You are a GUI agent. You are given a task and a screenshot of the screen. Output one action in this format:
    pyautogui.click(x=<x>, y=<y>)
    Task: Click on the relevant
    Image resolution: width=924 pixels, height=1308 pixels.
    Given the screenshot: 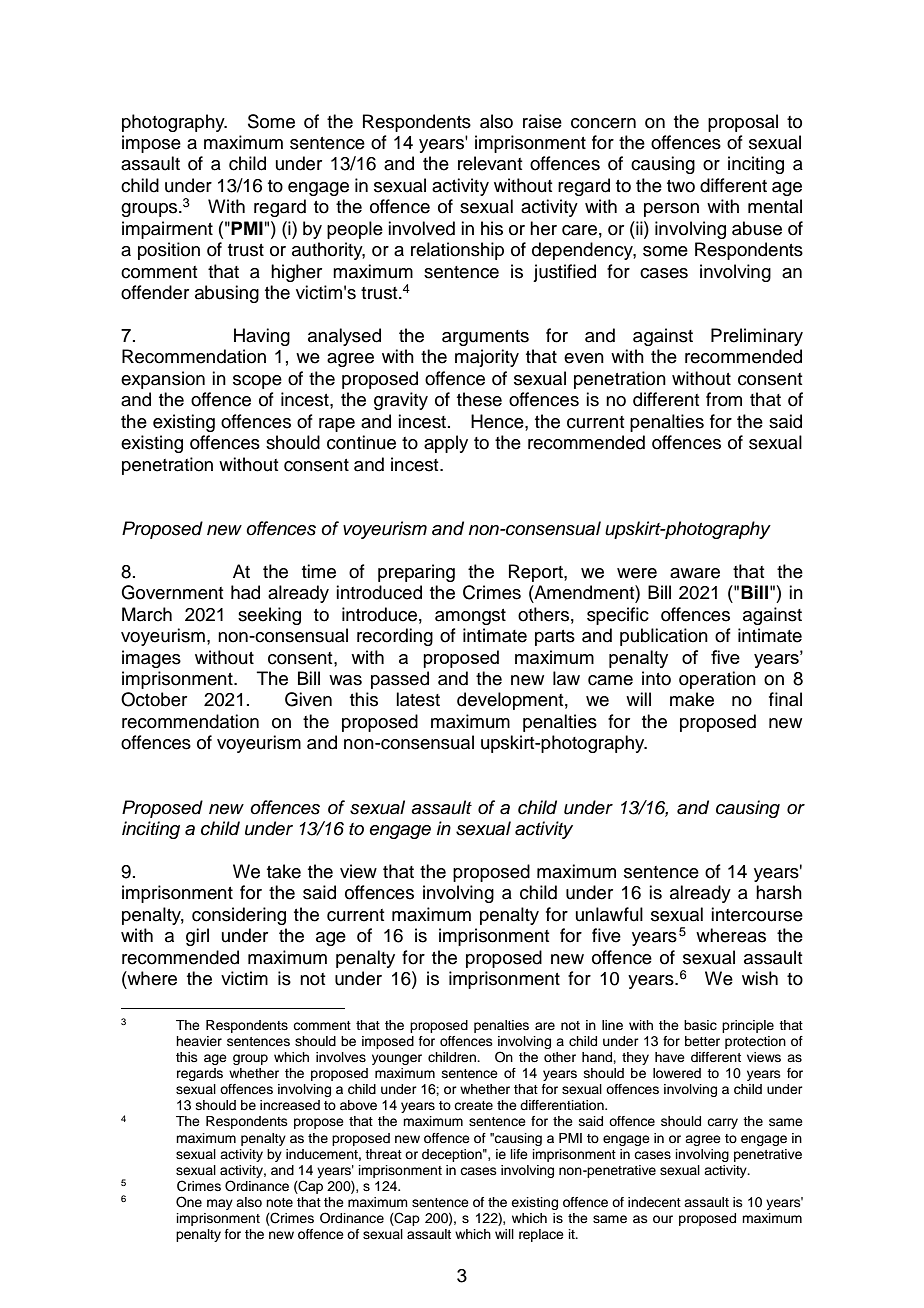 What is the action you would take?
    pyautogui.click(x=490, y=163)
